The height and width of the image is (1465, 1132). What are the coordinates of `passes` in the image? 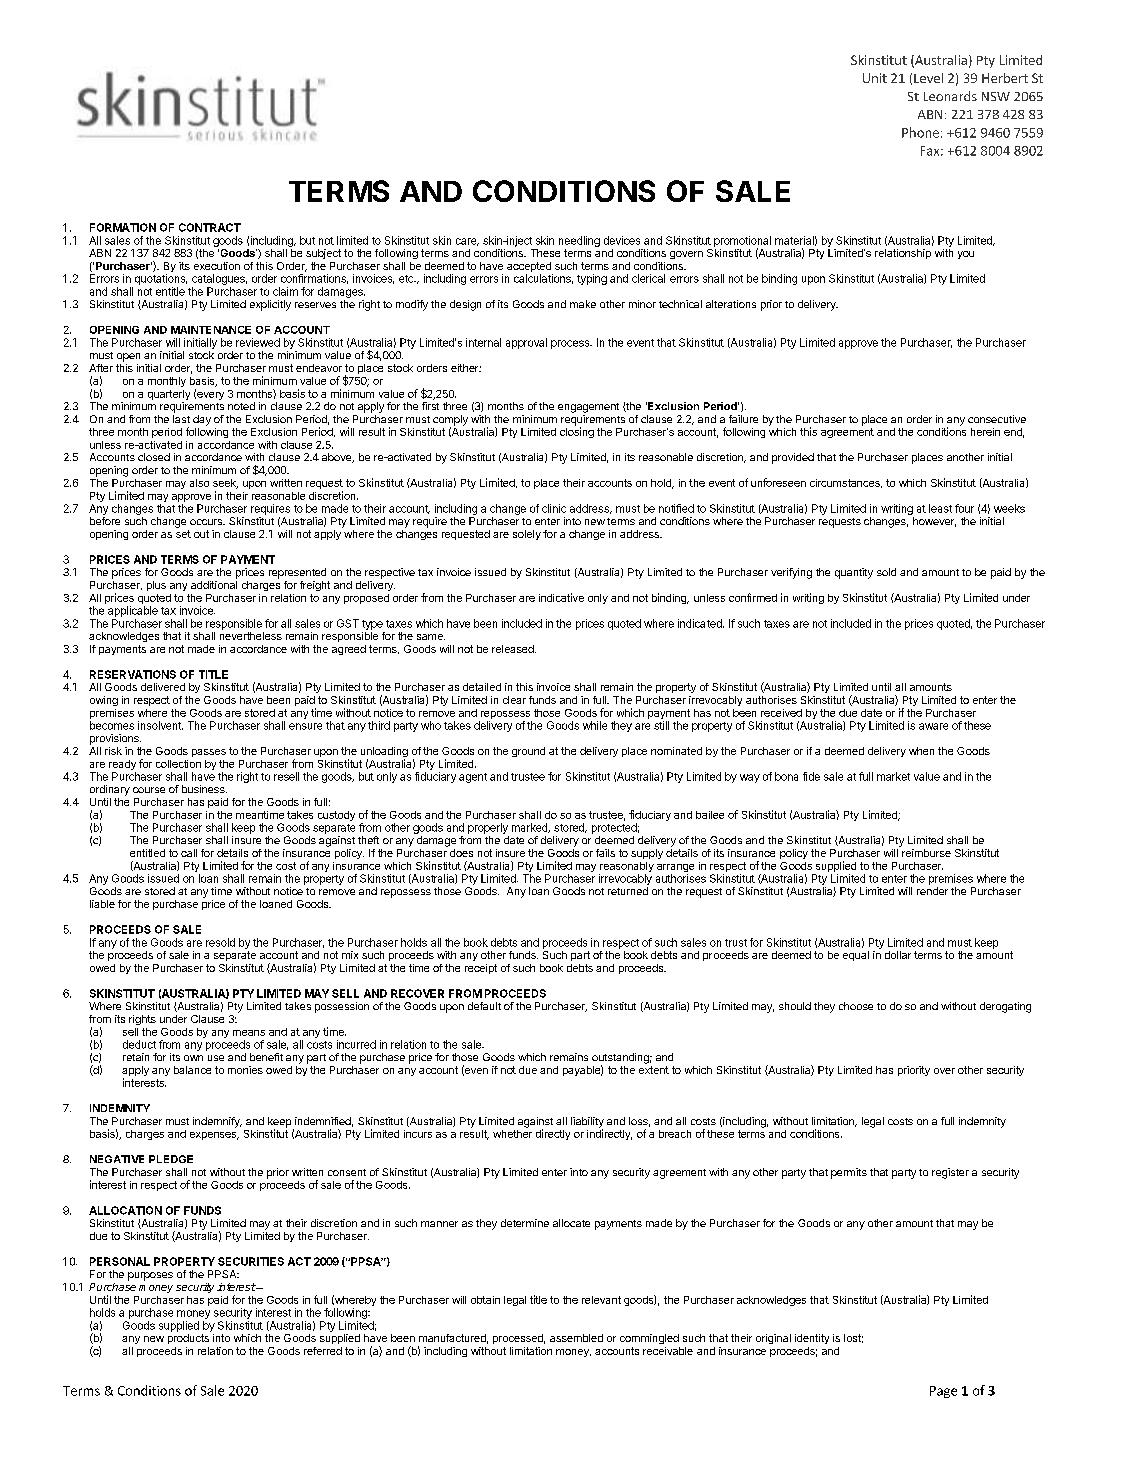 It's located at (209, 753).
